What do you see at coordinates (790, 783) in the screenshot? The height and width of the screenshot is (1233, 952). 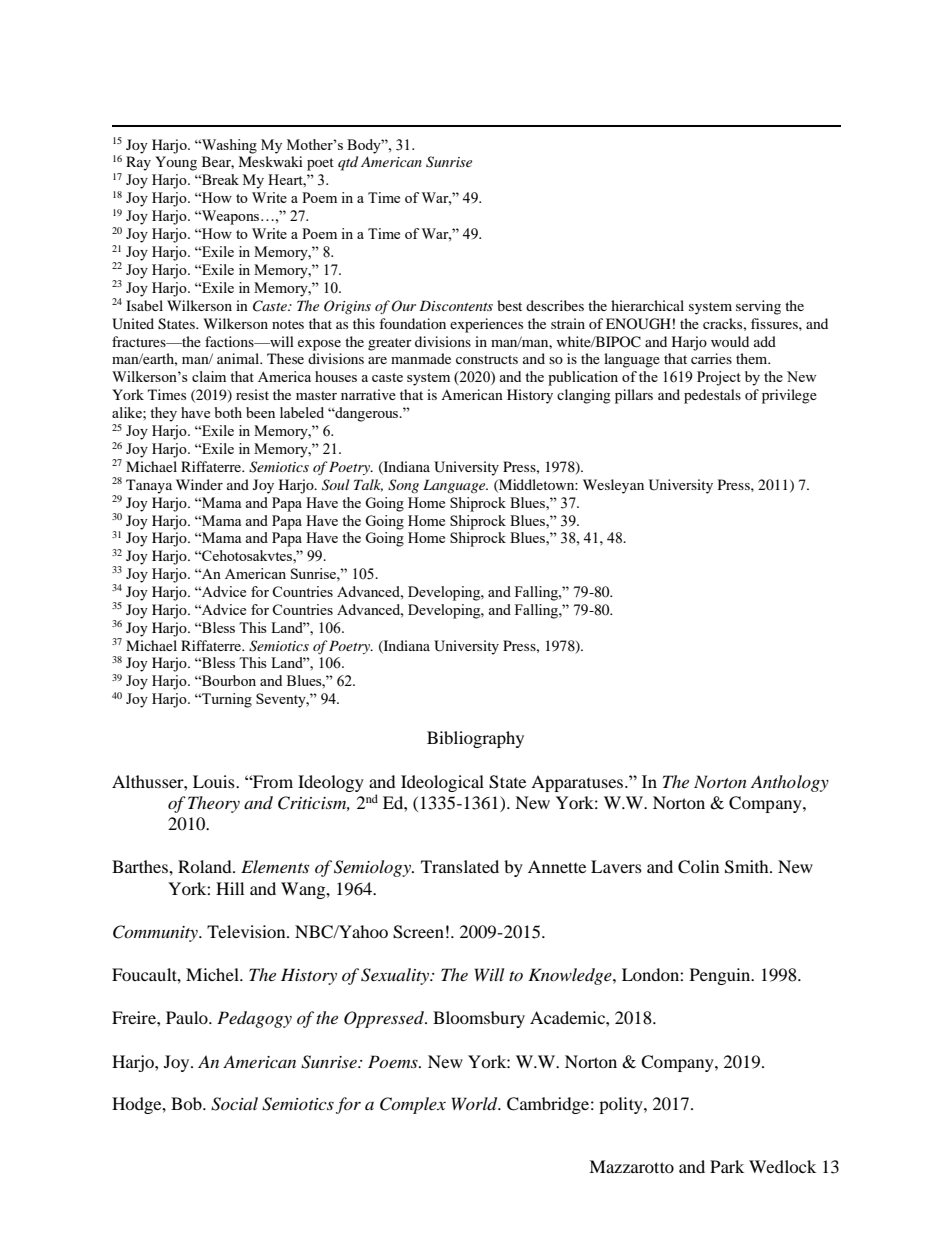 I see `Anthology` at bounding box center [790, 783].
